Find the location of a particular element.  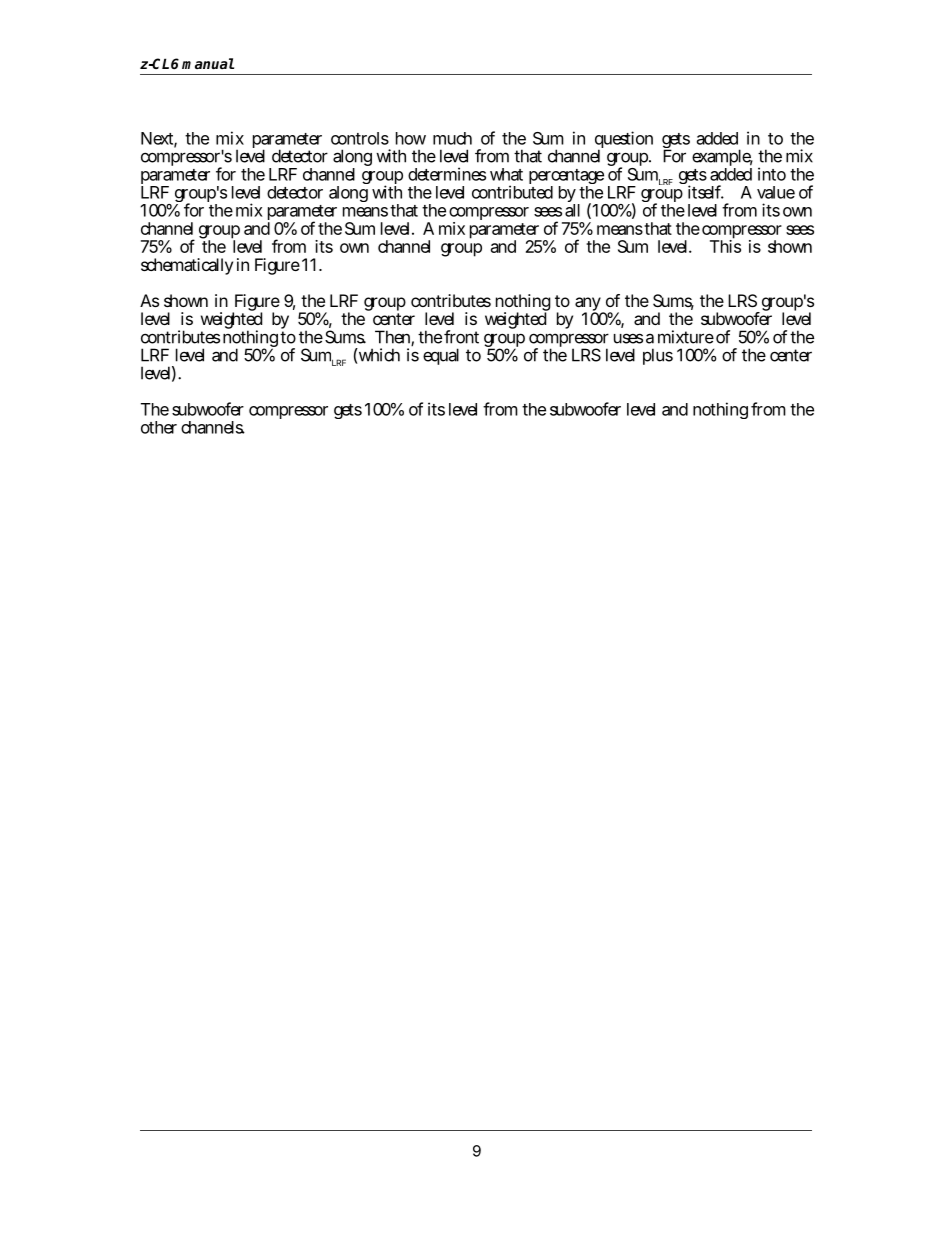

This is located at coordinates (725, 245).
